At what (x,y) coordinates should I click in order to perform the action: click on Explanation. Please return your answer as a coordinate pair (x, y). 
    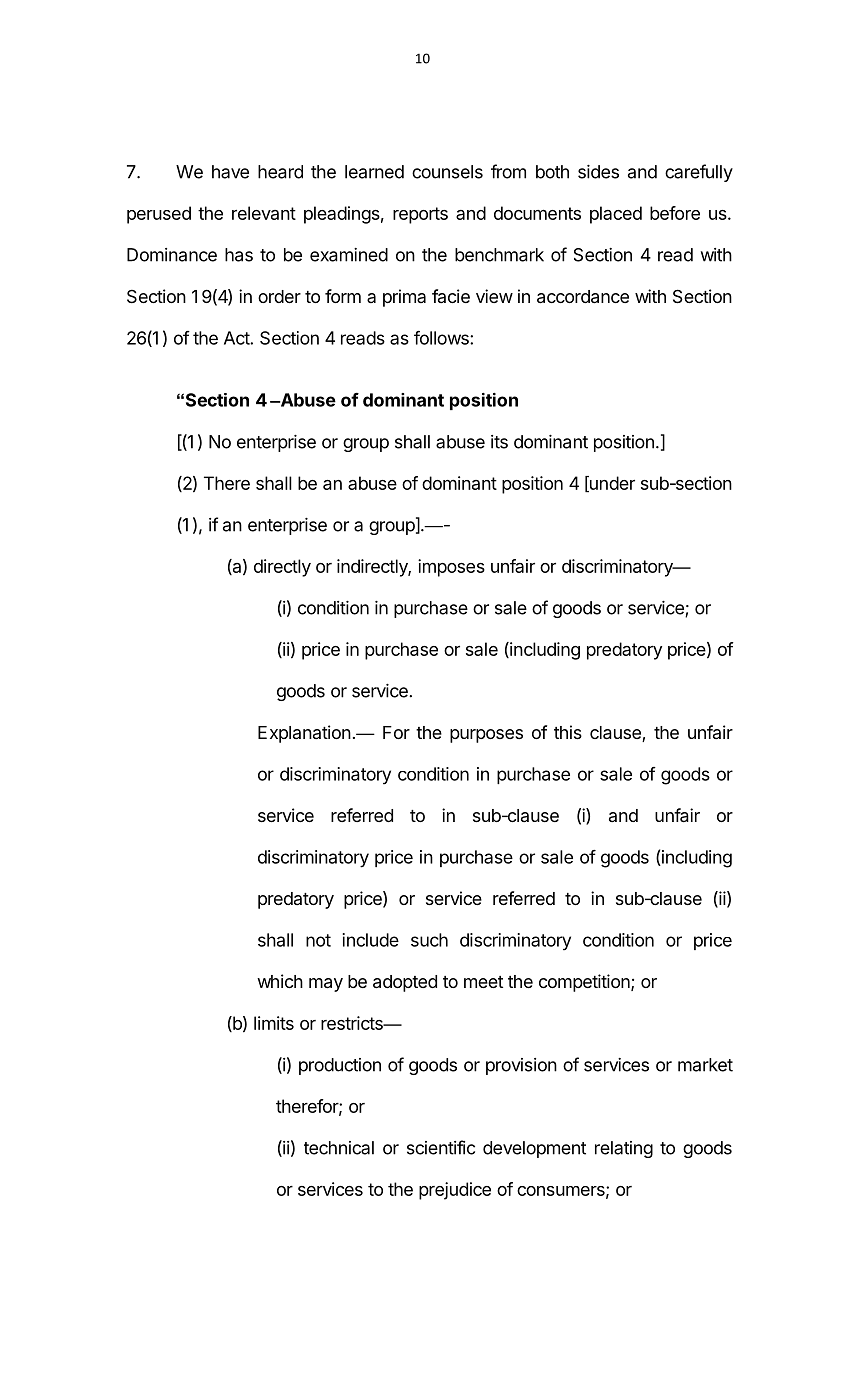
    Looking at the image, I should click on (304, 734).
